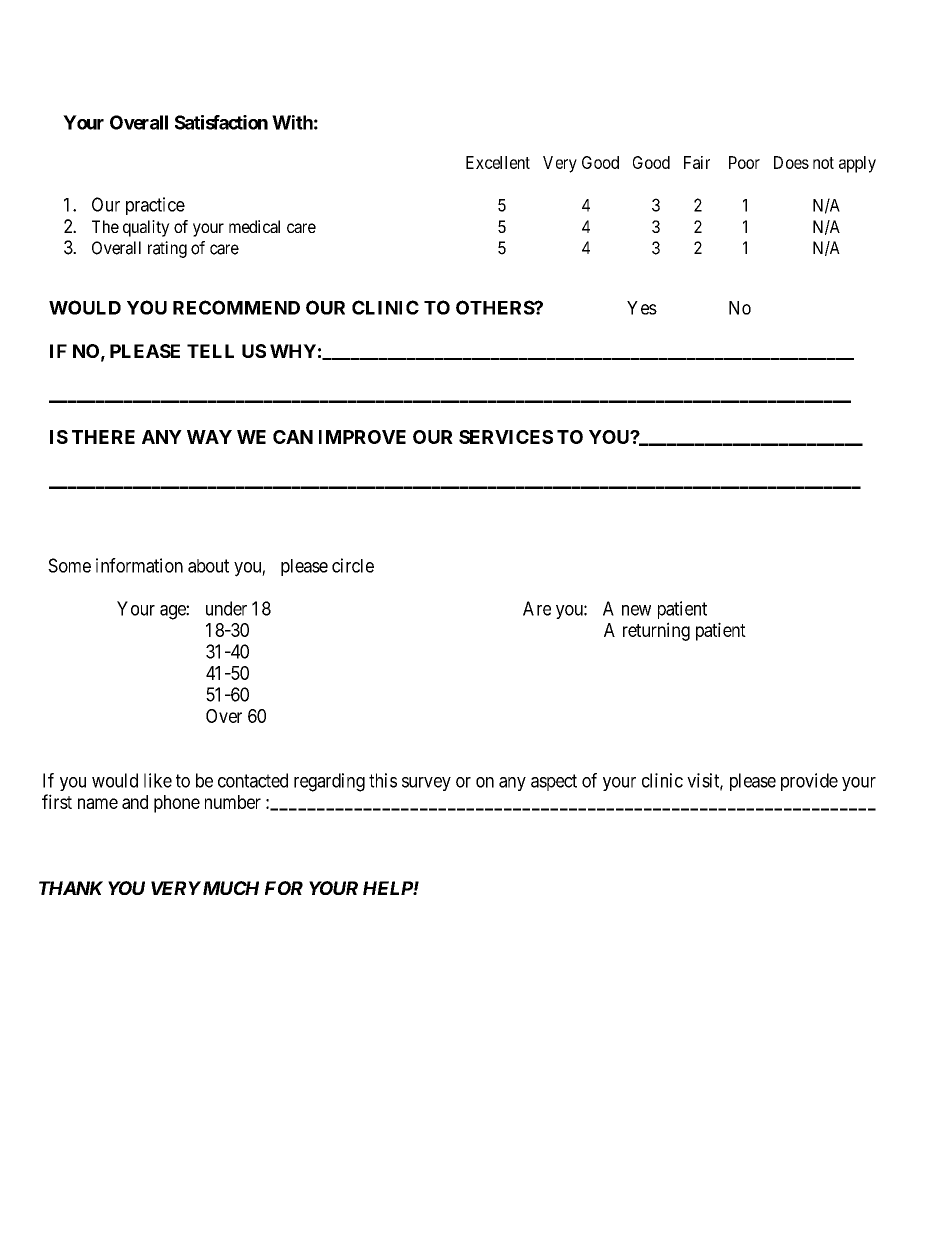 This screenshot has width=952, height=1233. I want to click on Poor, so click(744, 162).
